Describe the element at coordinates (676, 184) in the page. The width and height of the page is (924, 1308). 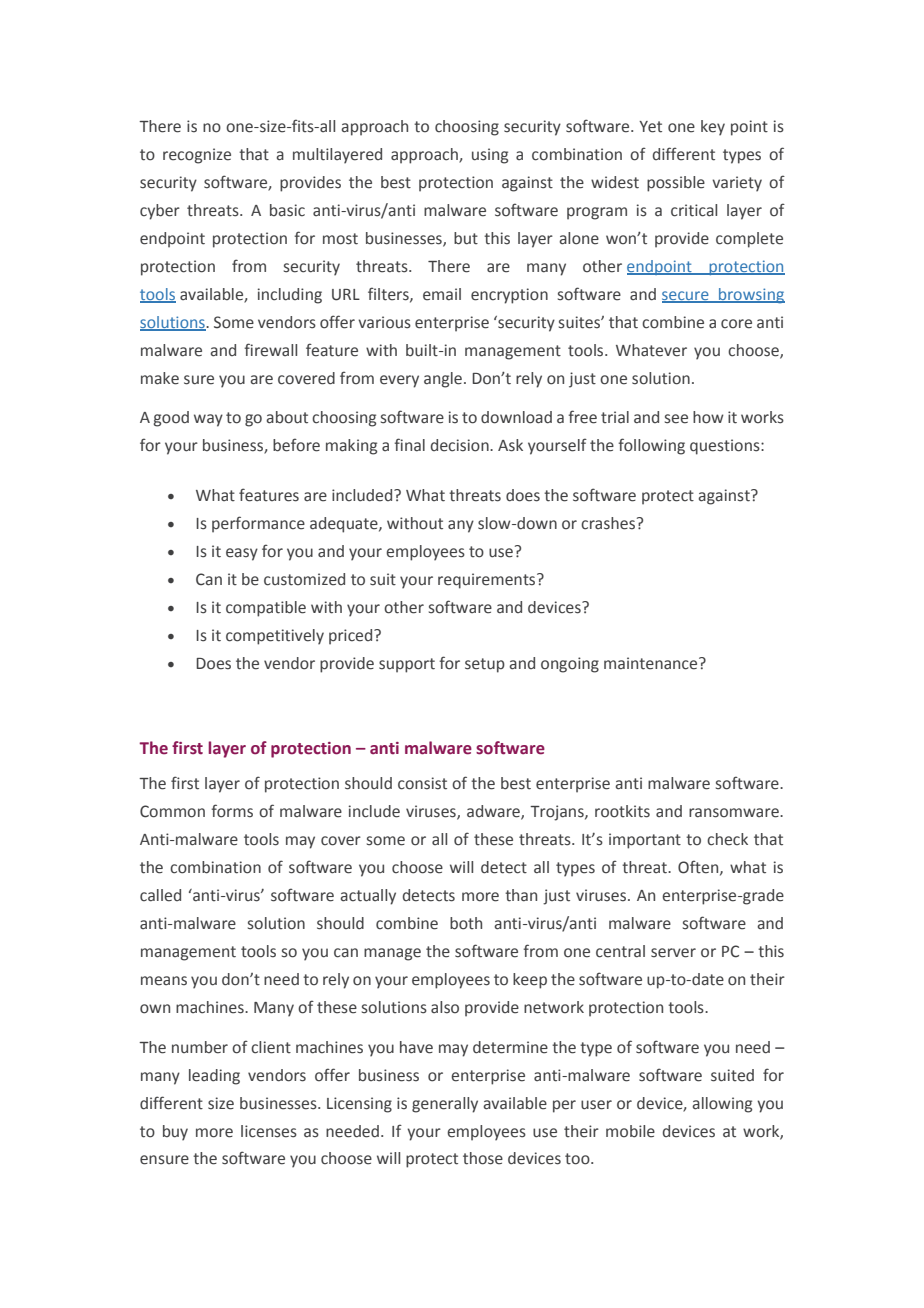
I see `possible` at that location.
